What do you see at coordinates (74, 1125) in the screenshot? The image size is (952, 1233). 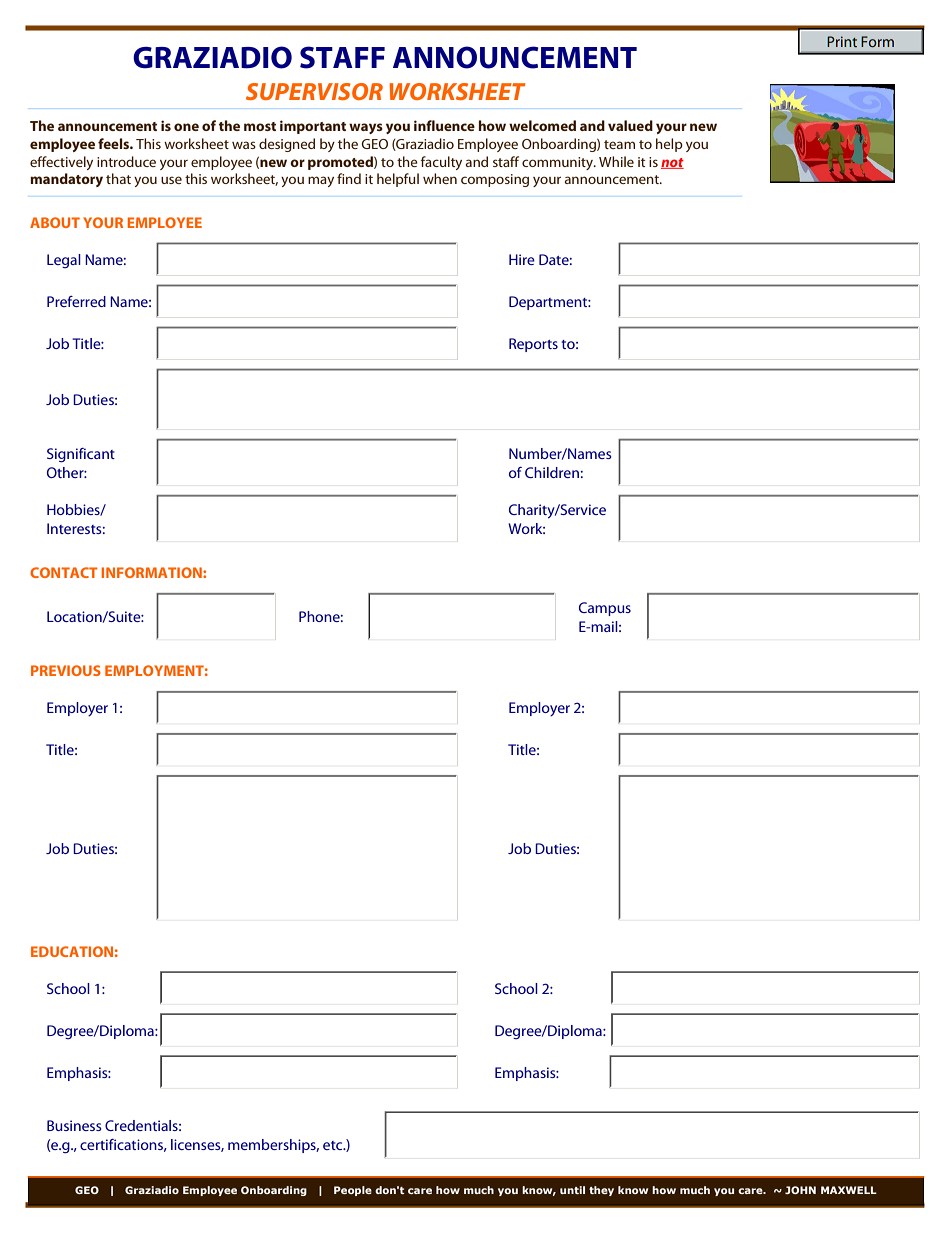 I see `Business` at bounding box center [74, 1125].
